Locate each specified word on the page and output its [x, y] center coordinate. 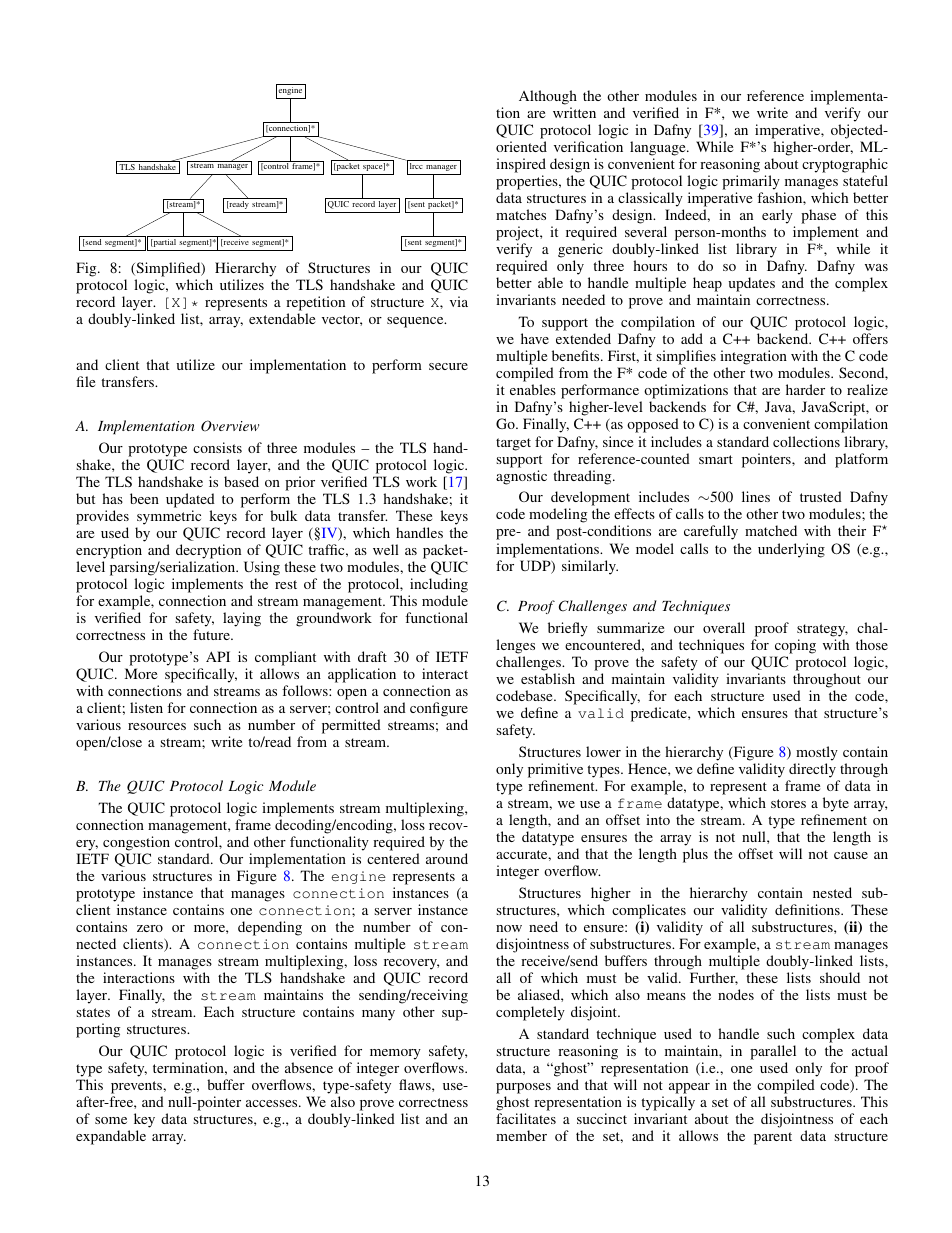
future [212, 634]
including [439, 585]
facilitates [526, 1118]
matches [521, 214]
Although [548, 97]
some [111, 1120]
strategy [822, 630]
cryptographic [845, 165]
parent [773, 1138]
